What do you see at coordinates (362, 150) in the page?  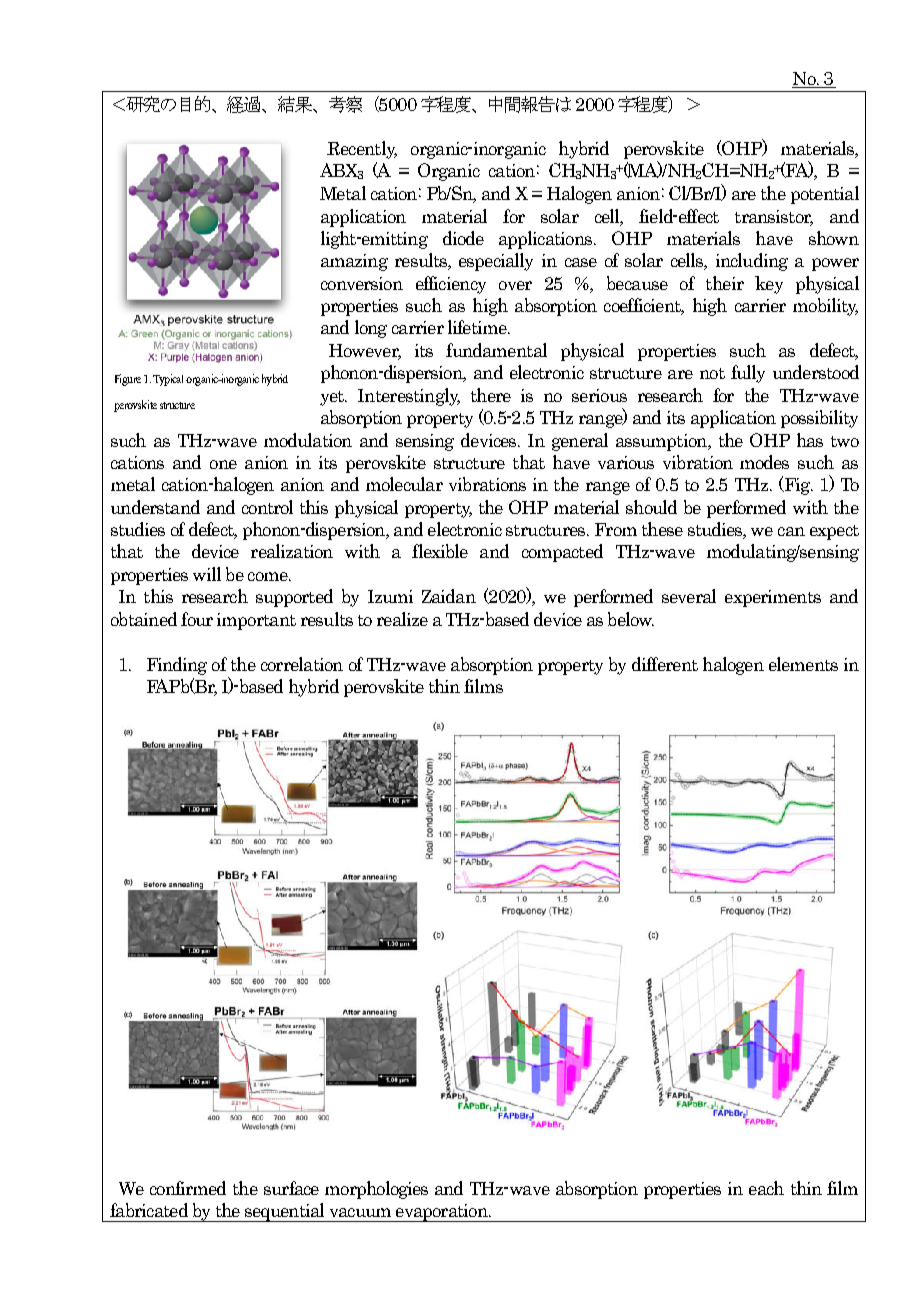 I see `Recently` at bounding box center [362, 150].
